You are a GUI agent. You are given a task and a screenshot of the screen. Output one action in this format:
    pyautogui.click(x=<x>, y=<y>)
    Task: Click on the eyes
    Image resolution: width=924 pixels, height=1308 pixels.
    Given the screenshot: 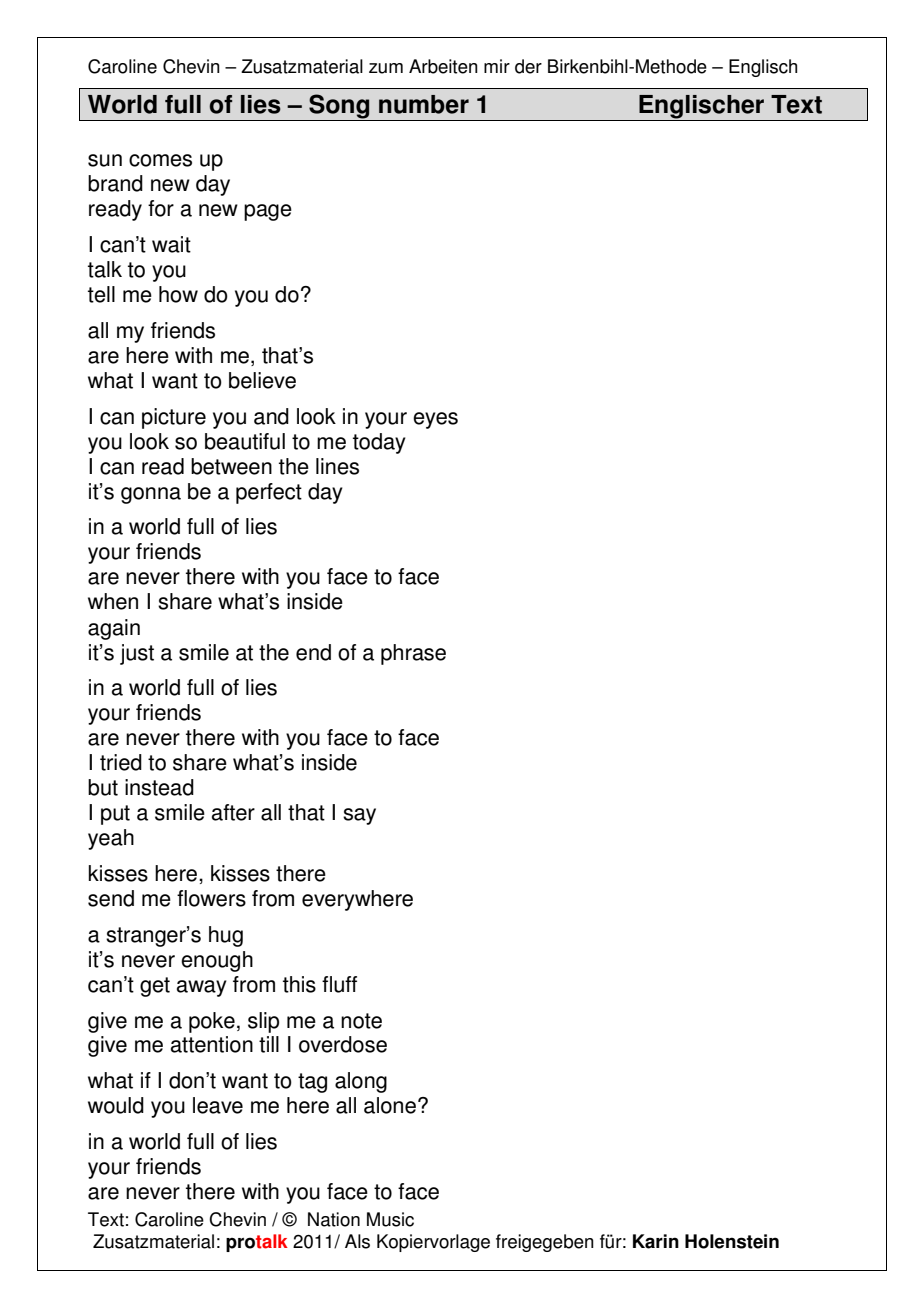 What is the action you would take?
    pyautogui.click(x=435, y=420)
